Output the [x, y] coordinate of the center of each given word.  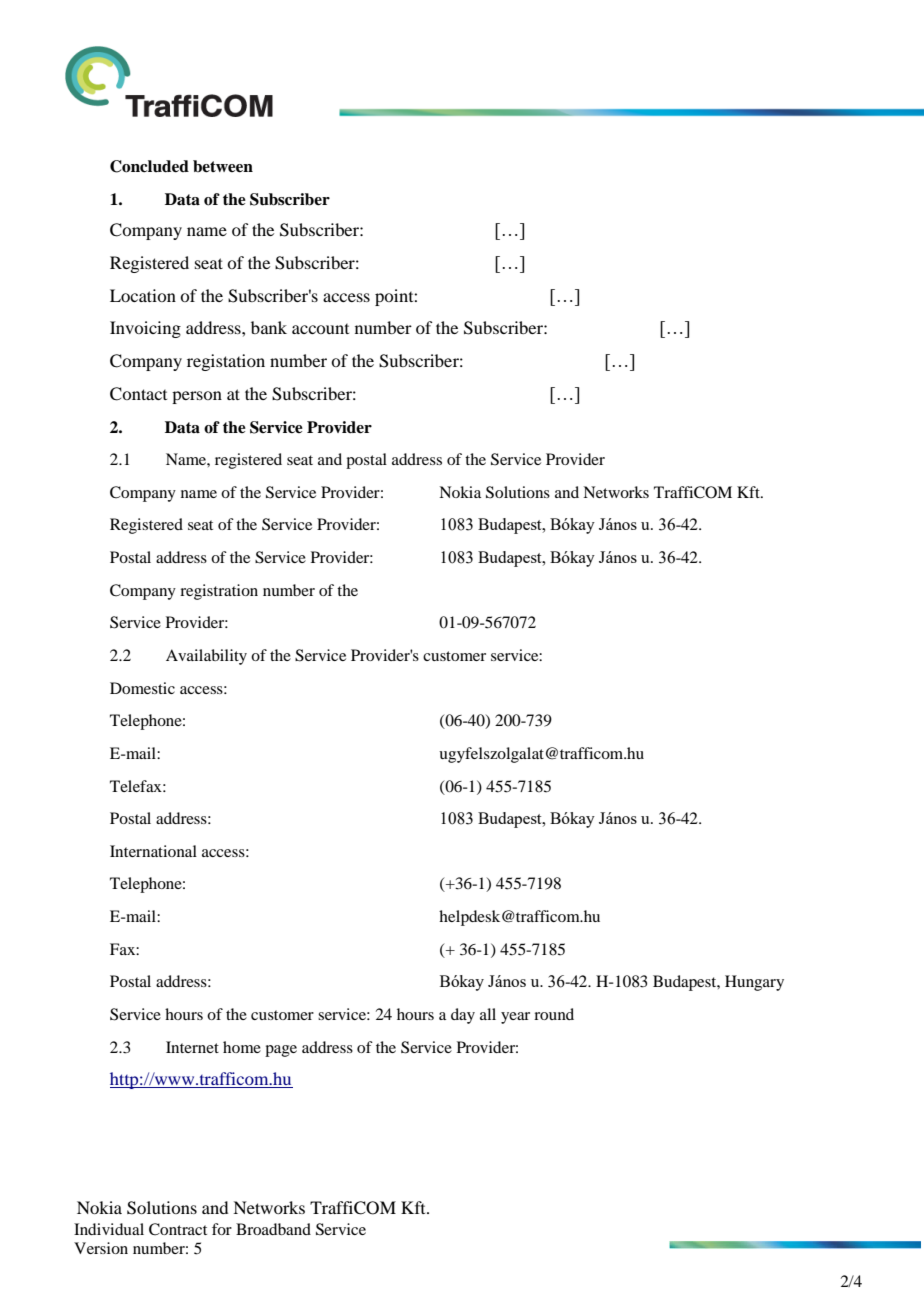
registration [219, 592]
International [153, 851]
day [463, 1016]
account [320, 329]
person [197, 397]
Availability [206, 657]
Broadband [273, 1229]
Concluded [149, 166]
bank [269, 327]
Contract [178, 1229]
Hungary [754, 983]
